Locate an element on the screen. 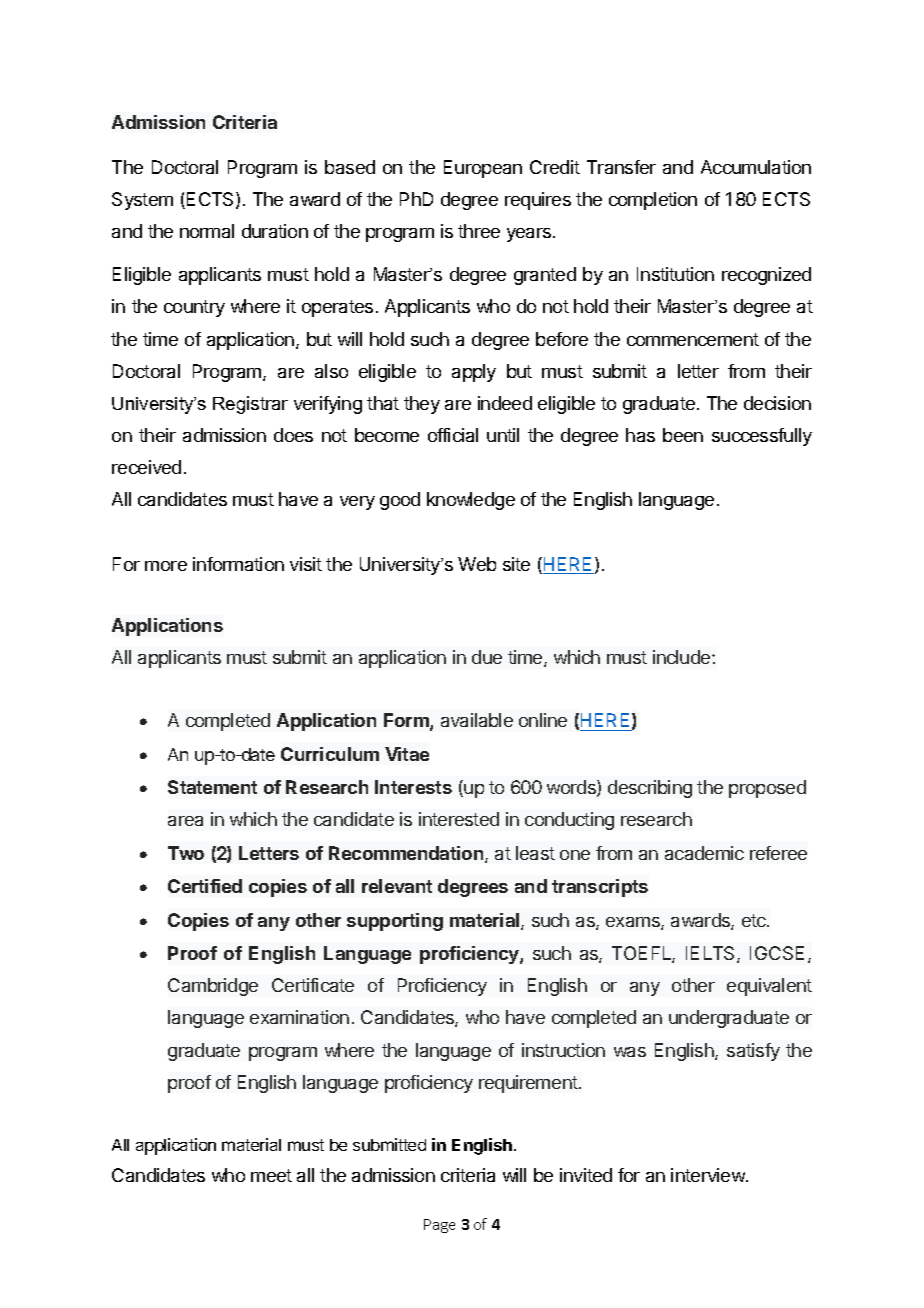 Image resolution: width=924 pixels, height=1308 pixels. include is located at coordinates (683, 657).
